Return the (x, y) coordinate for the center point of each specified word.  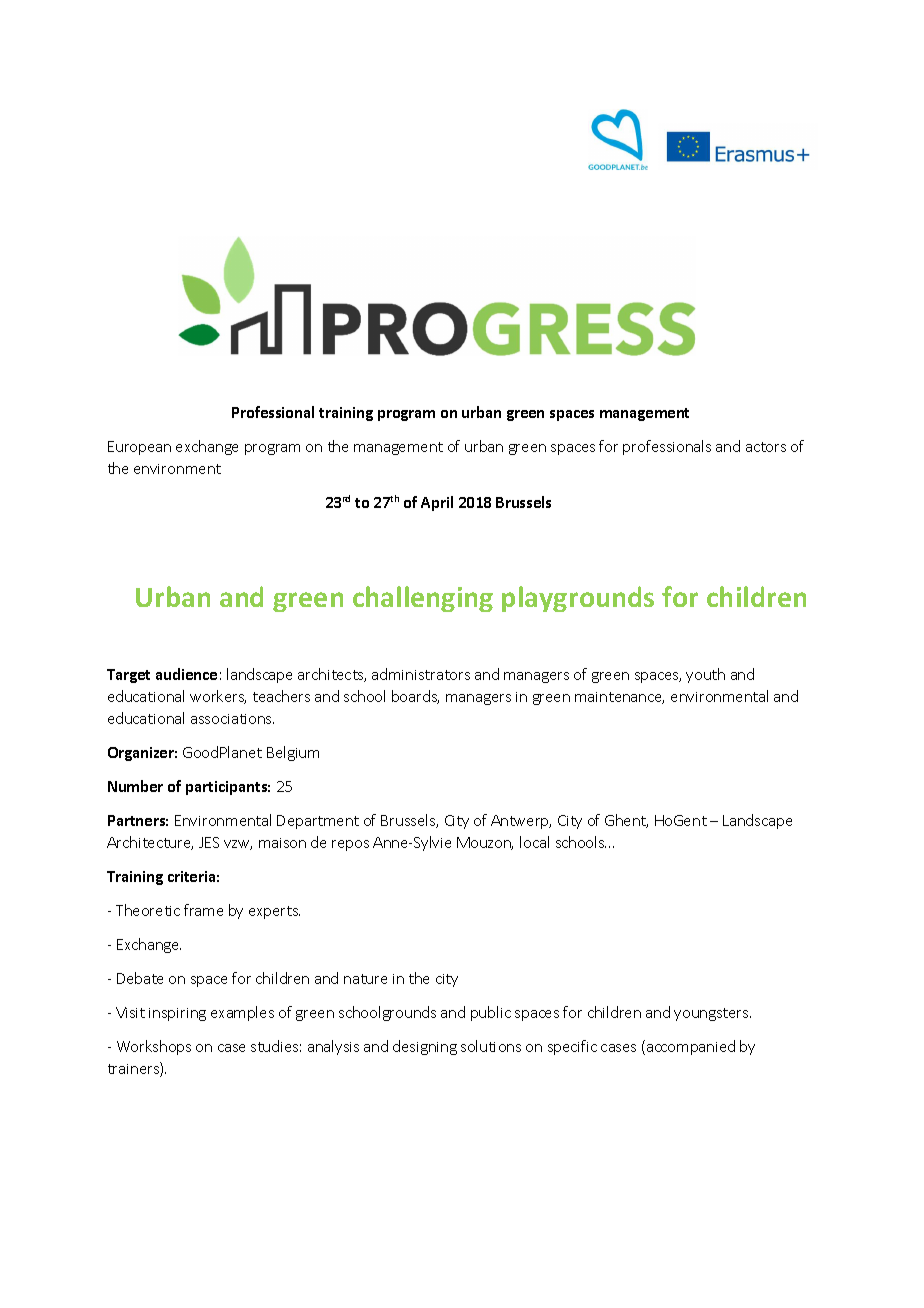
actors (766, 447)
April (437, 503)
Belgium (293, 753)
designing (425, 1047)
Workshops (154, 1047)
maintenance (619, 698)
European (139, 448)
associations (232, 719)
